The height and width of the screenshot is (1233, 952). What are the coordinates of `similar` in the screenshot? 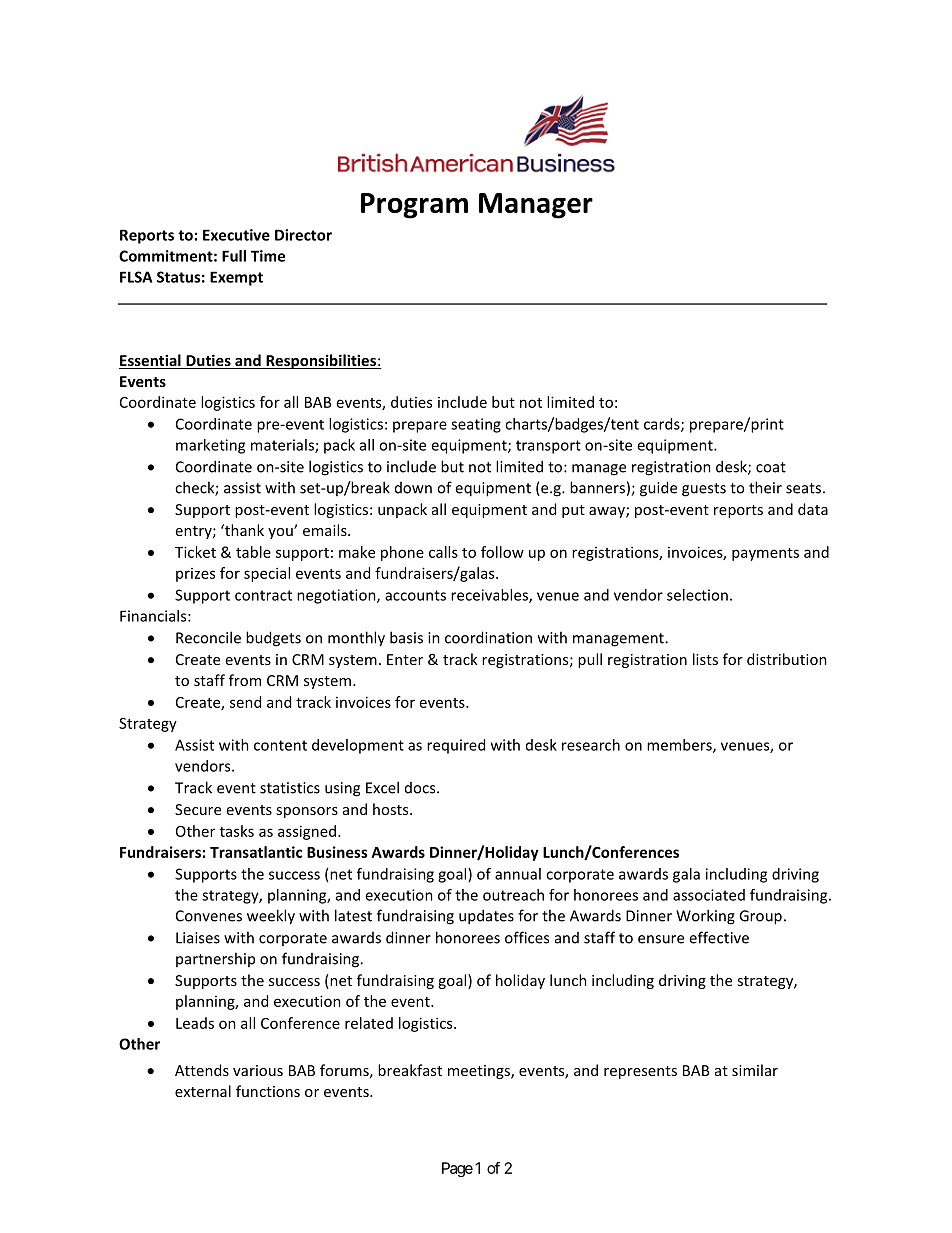 It's located at (755, 1070).
